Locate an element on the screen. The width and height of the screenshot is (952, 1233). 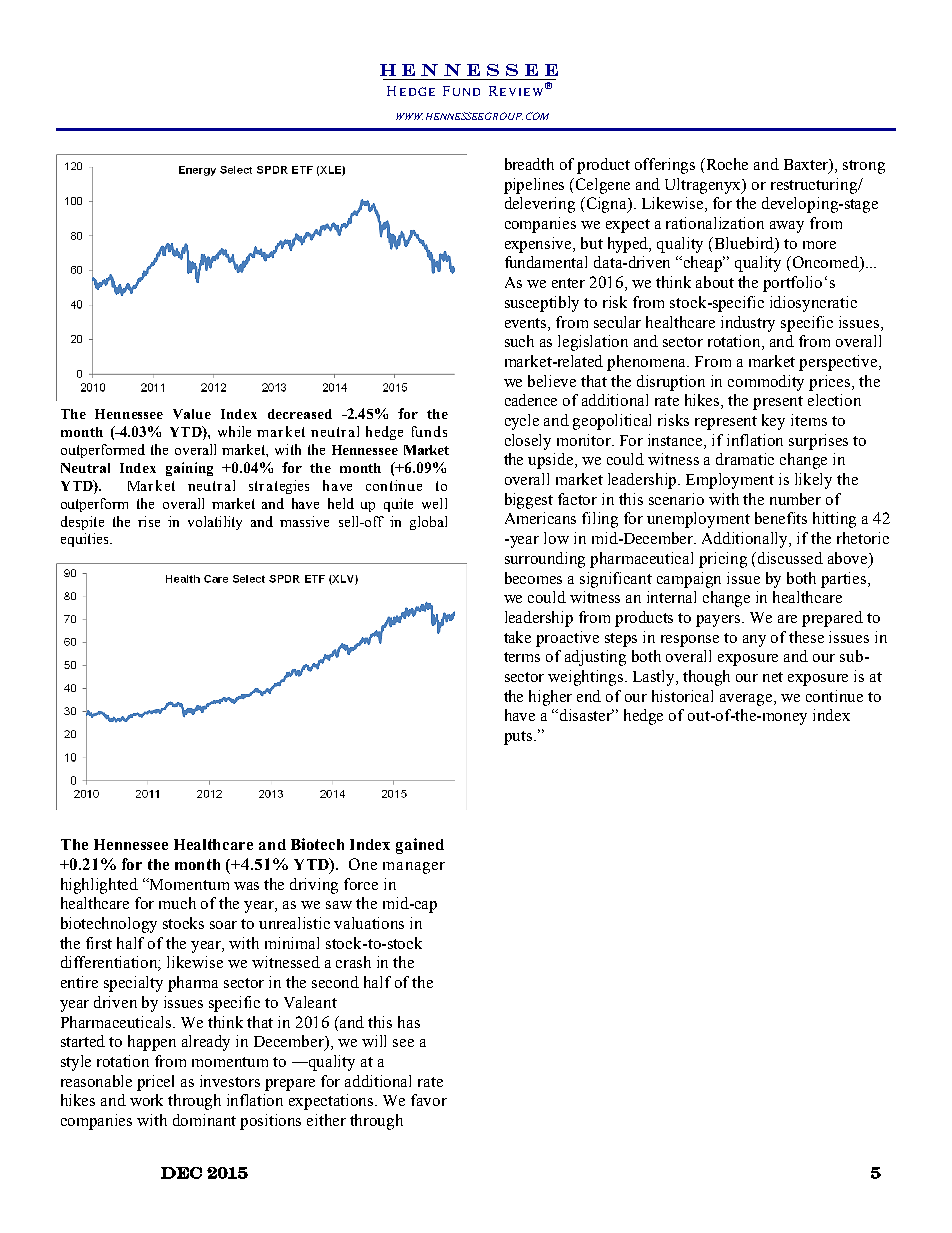
work is located at coordinates (146, 1100).
